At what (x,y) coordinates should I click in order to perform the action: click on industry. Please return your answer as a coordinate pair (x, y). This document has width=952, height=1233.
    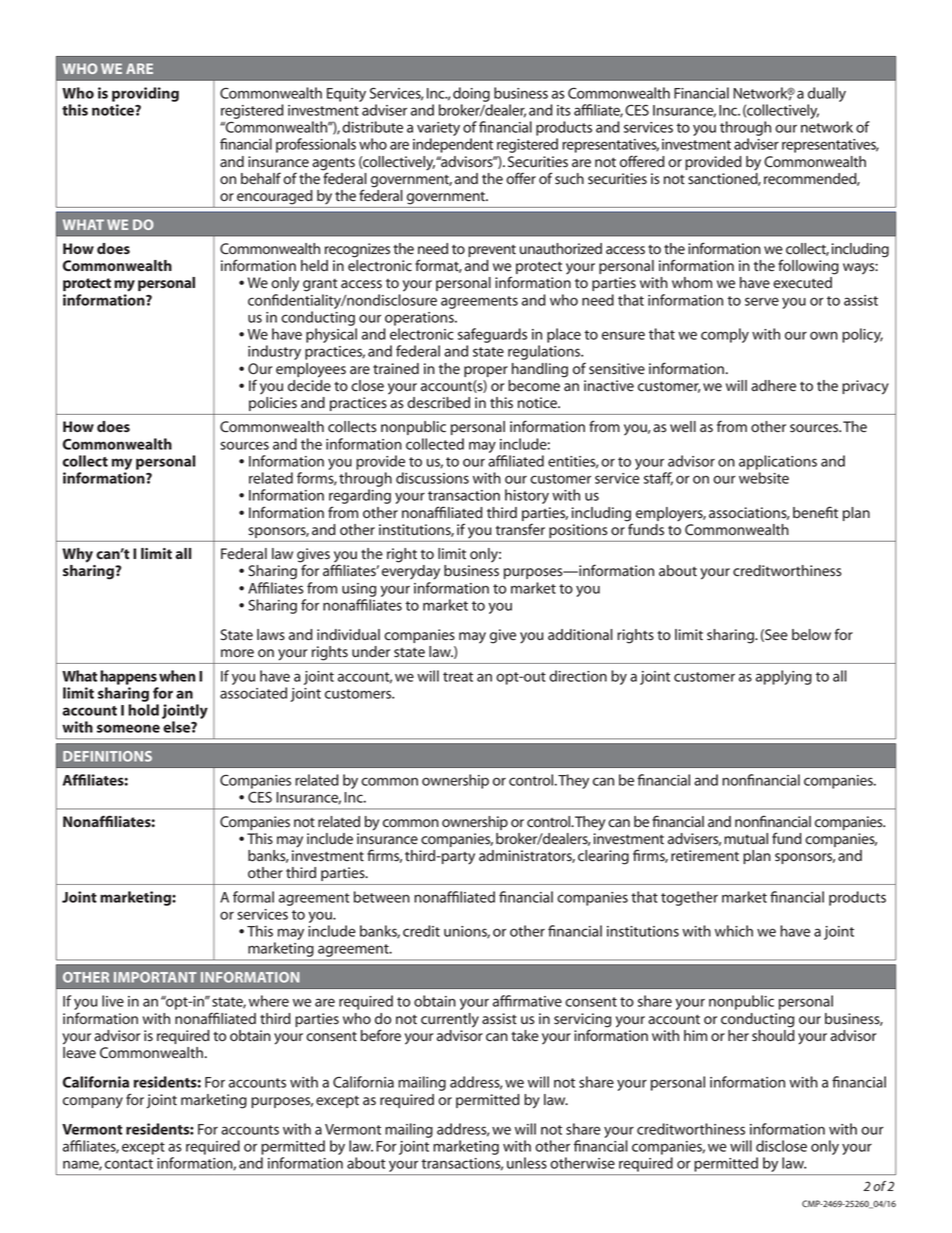
    Looking at the image, I should click on (274, 352).
